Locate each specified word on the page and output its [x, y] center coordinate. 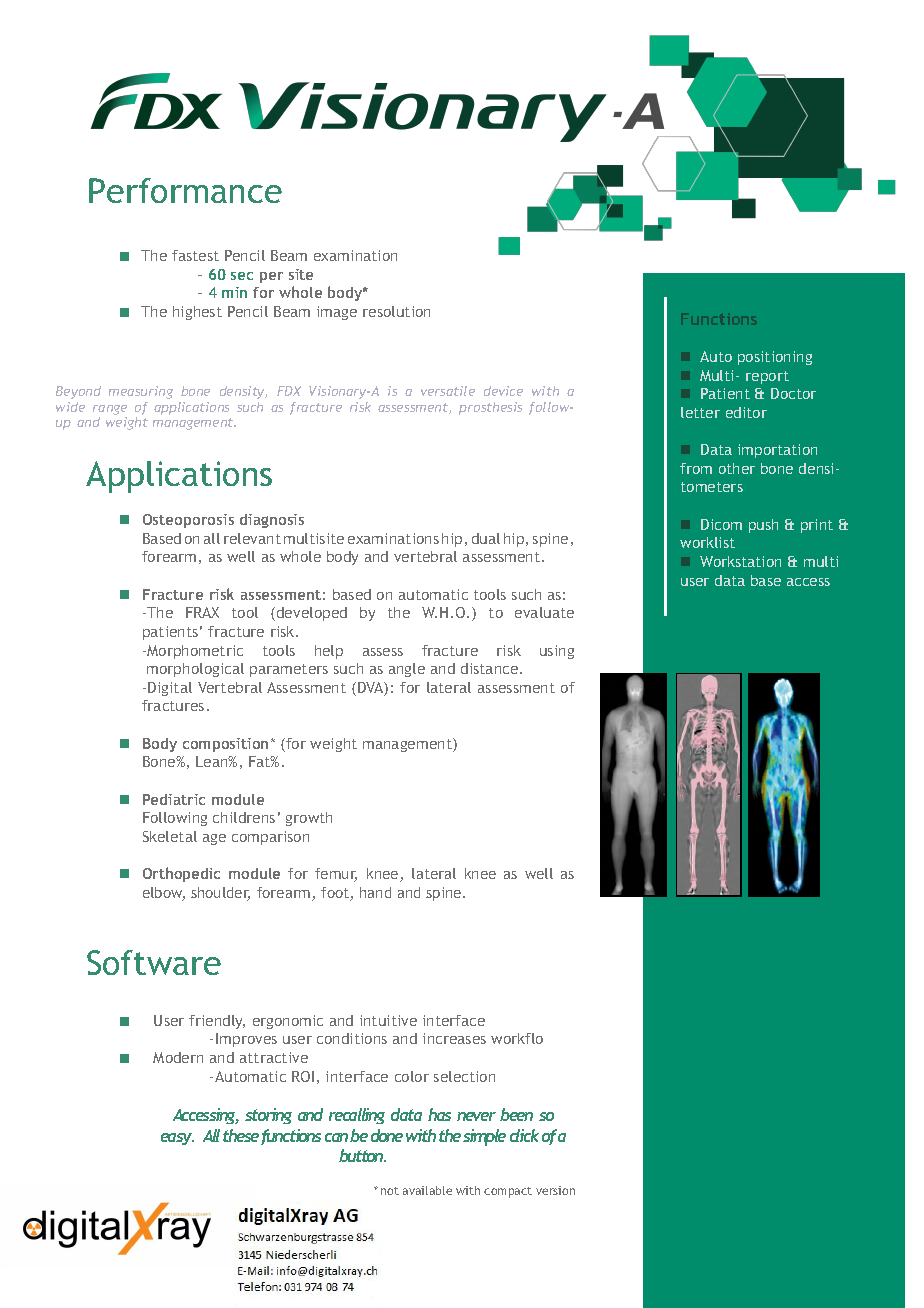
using [557, 652]
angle [407, 670]
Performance [185, 190]
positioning [775, 358]
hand [375, 892]
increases [454, 1038]
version [555, 1190]
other [737, 468]
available [427, 1190]
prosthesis [490, 408]
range [110, 411]
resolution [396, 311]
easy [177, 1139]
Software [154, 962]
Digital [170, 689]
